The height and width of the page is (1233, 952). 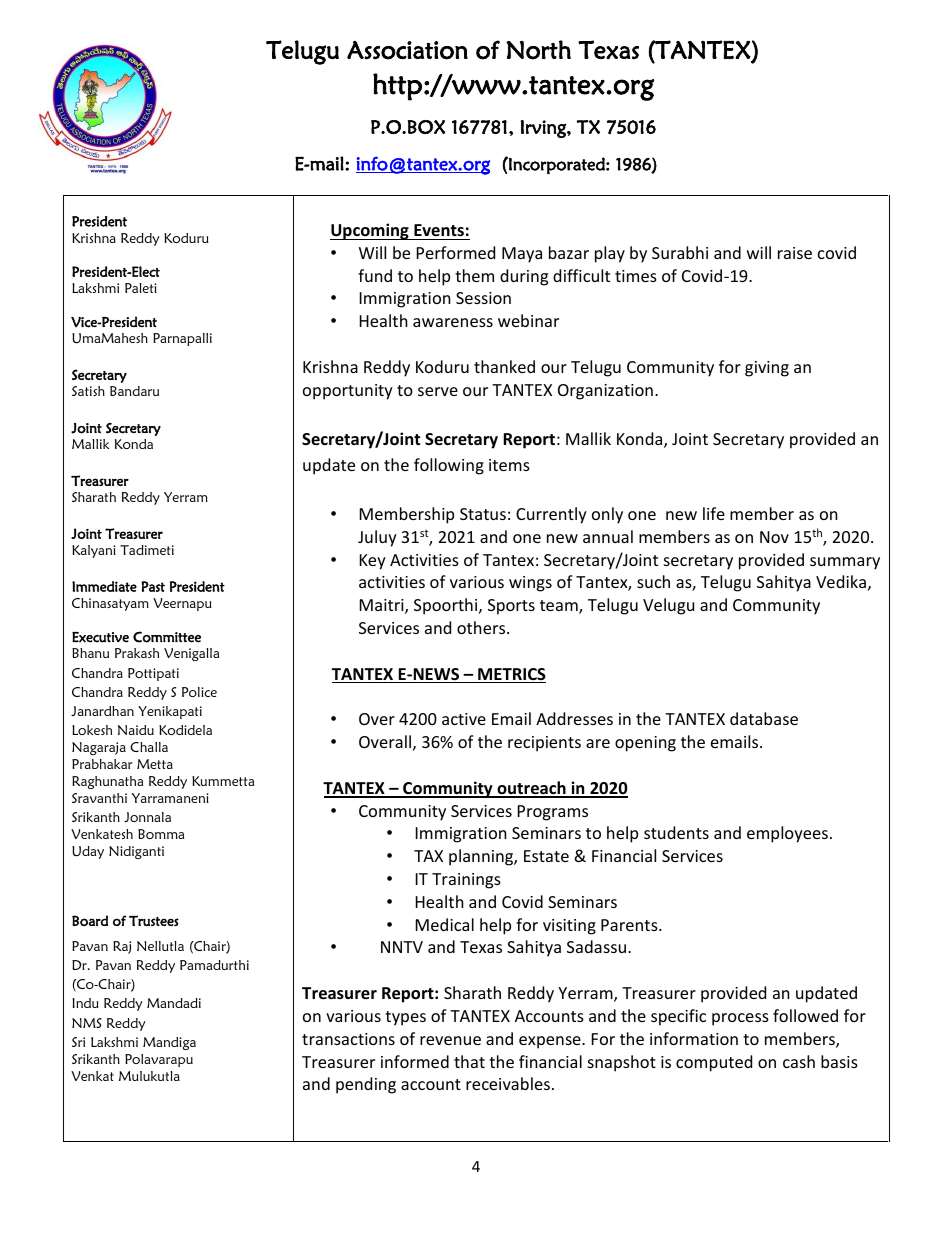 I want to click on NMS, so click(x=87, y=1023).
